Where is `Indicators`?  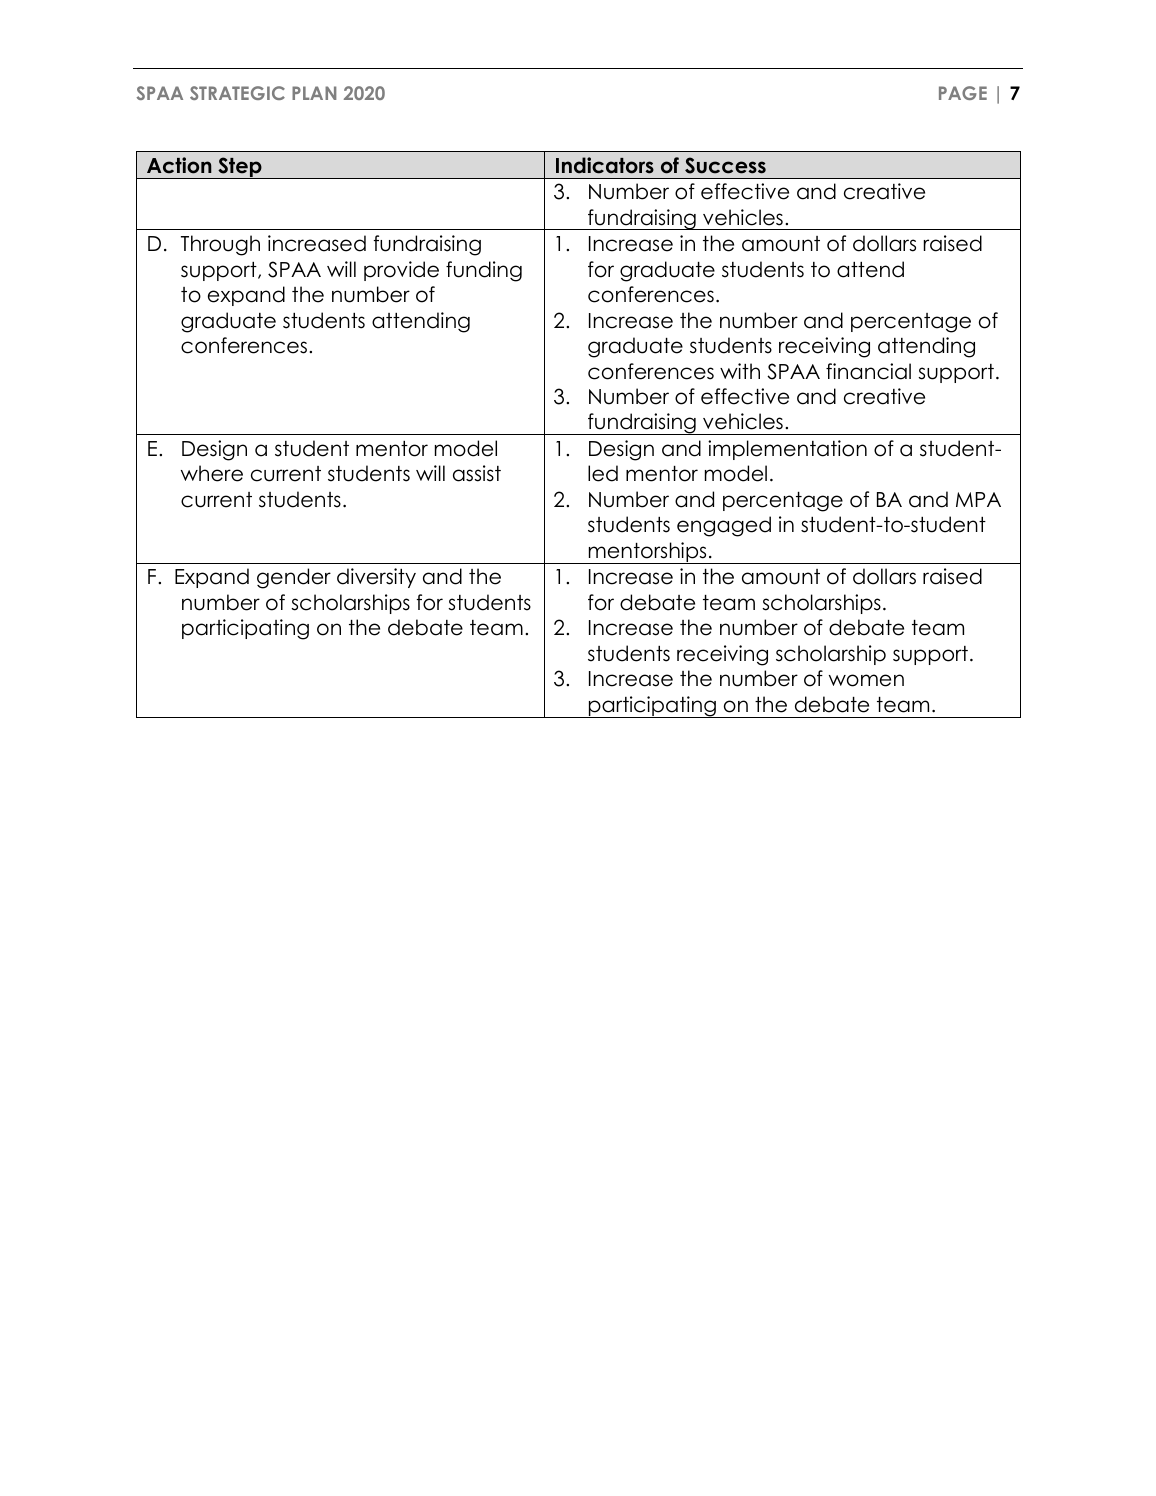
Indicators is located at coordinates (605, 165).
